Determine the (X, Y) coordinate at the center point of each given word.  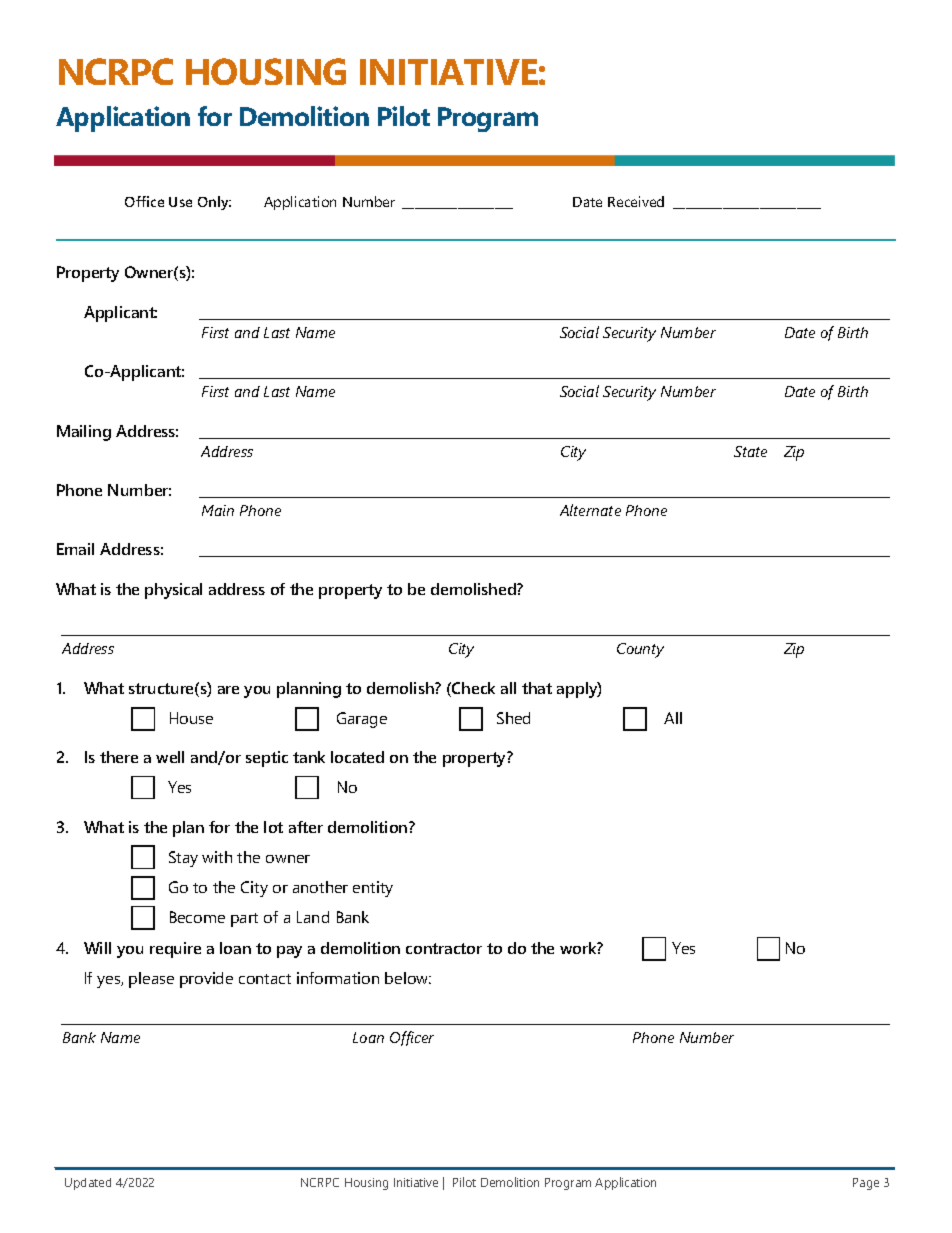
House (191, 718)
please (151, 980)
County (640, 650)
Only (214, 203)
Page (866, 1184)
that (537, 688)
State (750, 451)
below (408, 978)
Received (636, 201)
